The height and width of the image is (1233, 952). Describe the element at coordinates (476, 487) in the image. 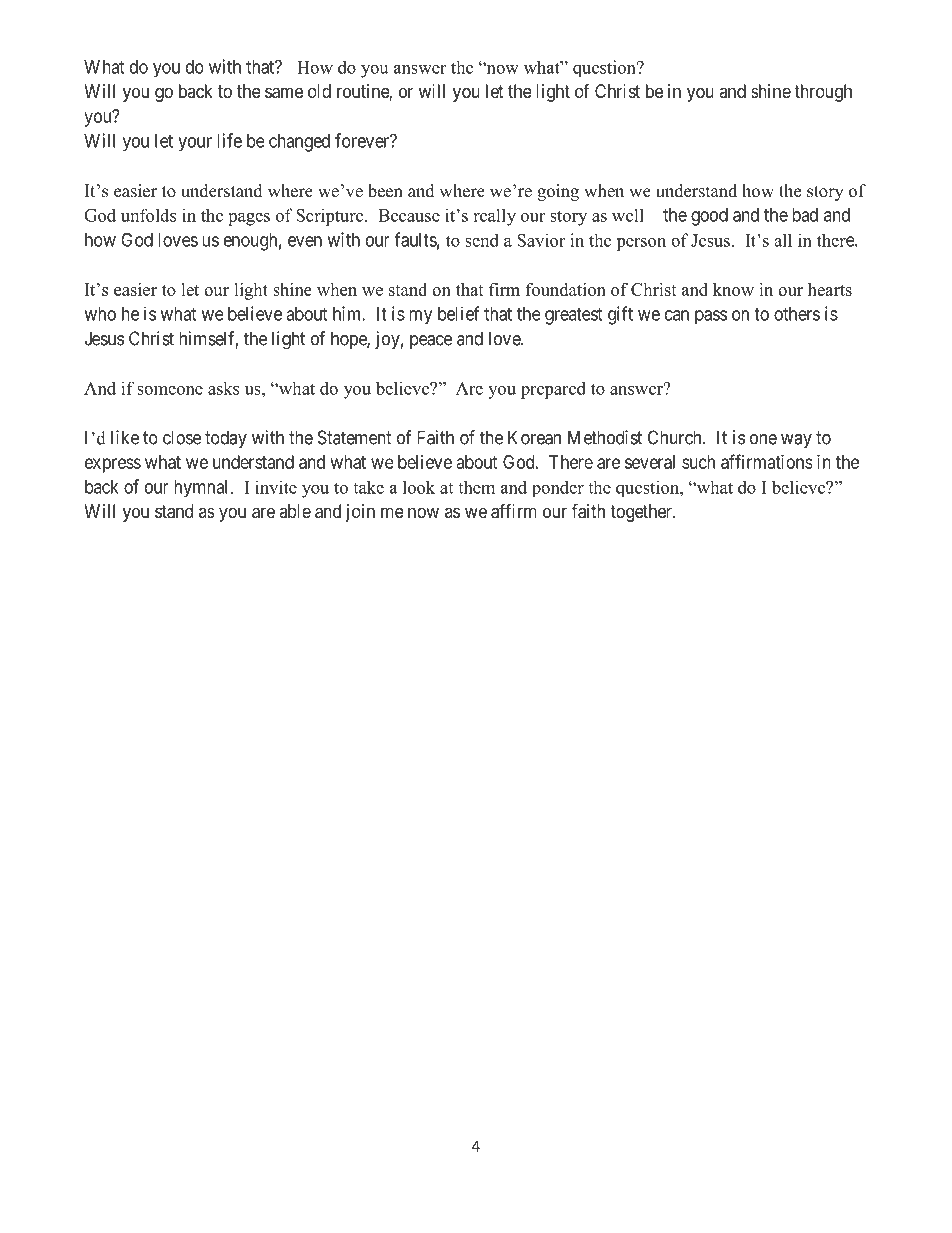

I see `them` at that location.
